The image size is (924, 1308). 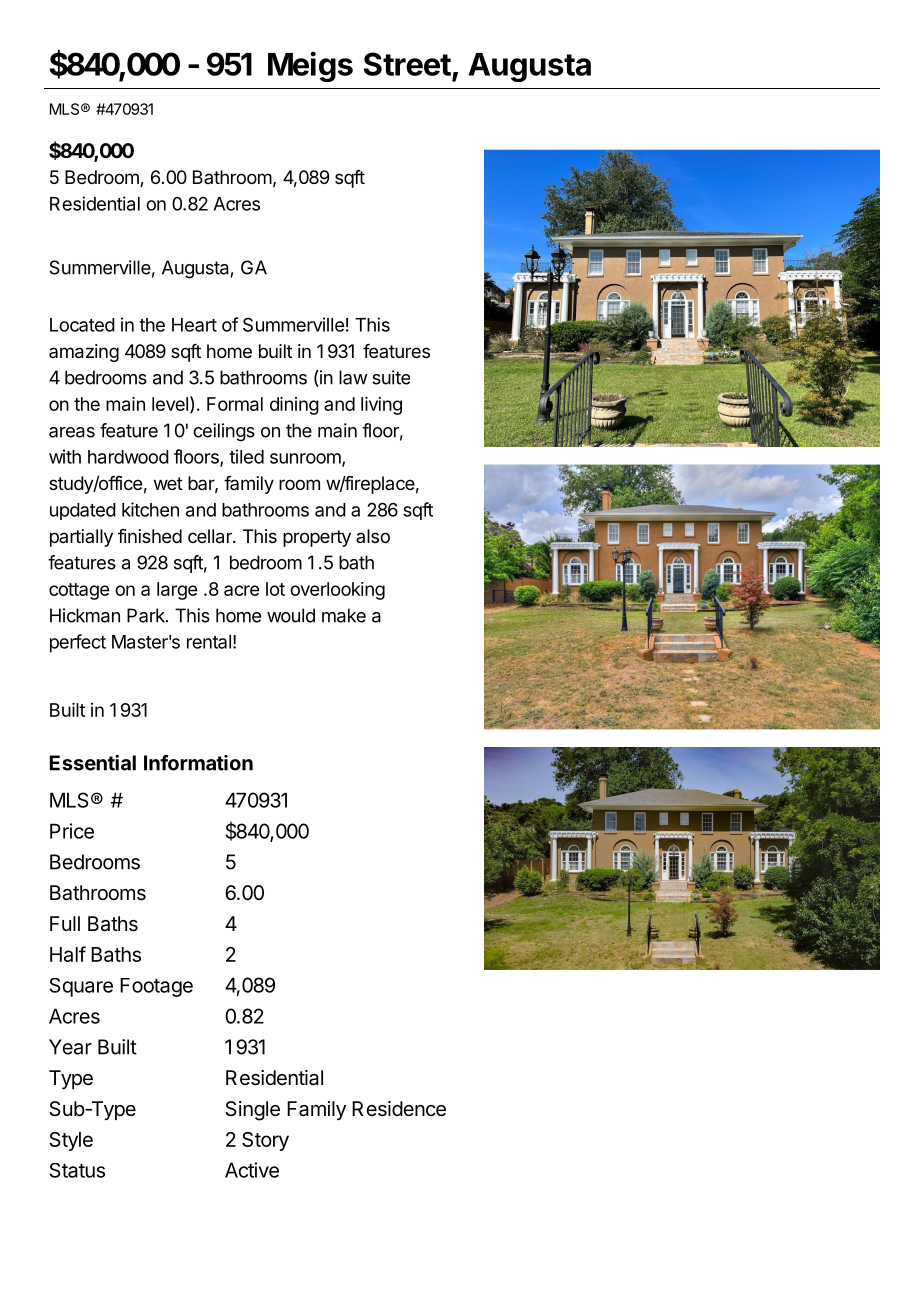 What do you see at coordinates (209, 642) in the page?
I see `rental` at bounding box center [209, 642].
